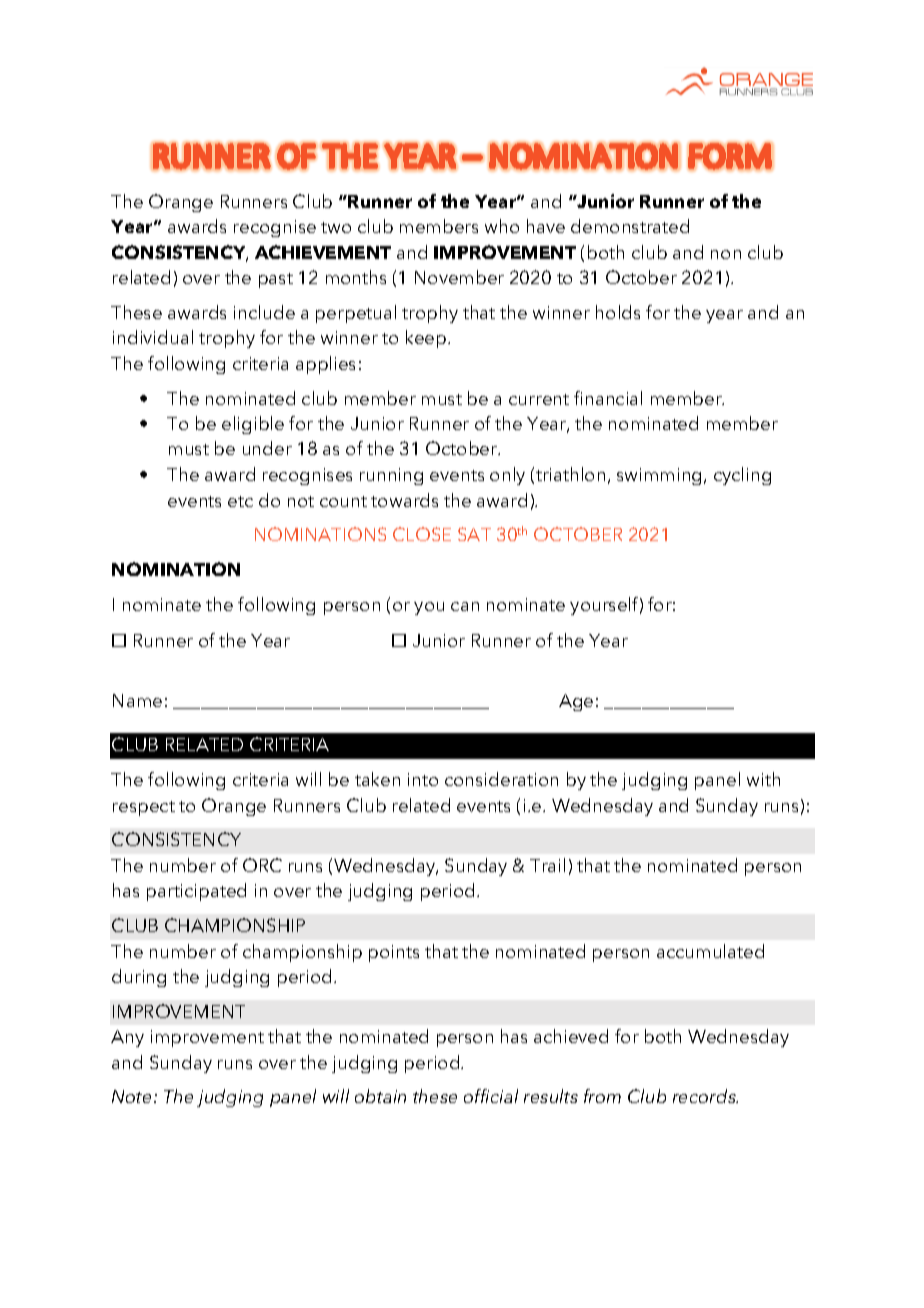  Describe the element at coordinates (491, 1096) in the image. I see `official` at that location.
